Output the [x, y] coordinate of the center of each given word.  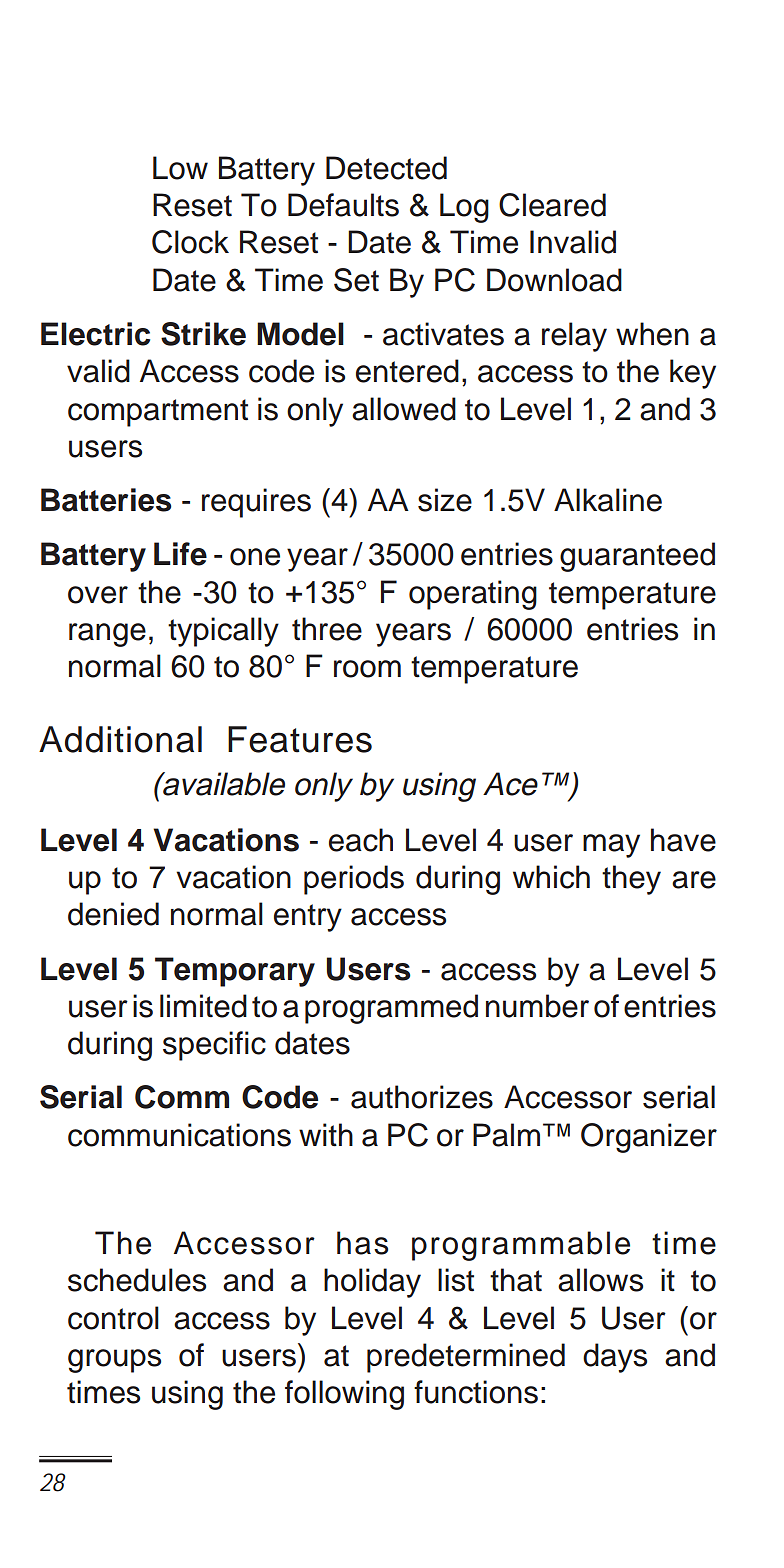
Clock [190, 242]
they [631, 880]
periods [354, 880]
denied [113, 914]
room [367, 669]
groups [114, 1361]
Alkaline [608, 500]
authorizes [422, 1097]
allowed [404, 409]
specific [214, 1046]
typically [223, 632]
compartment [158, 413]
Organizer [649, 1138]
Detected [386, 168]
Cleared [552, 205]
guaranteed [637, 557]
